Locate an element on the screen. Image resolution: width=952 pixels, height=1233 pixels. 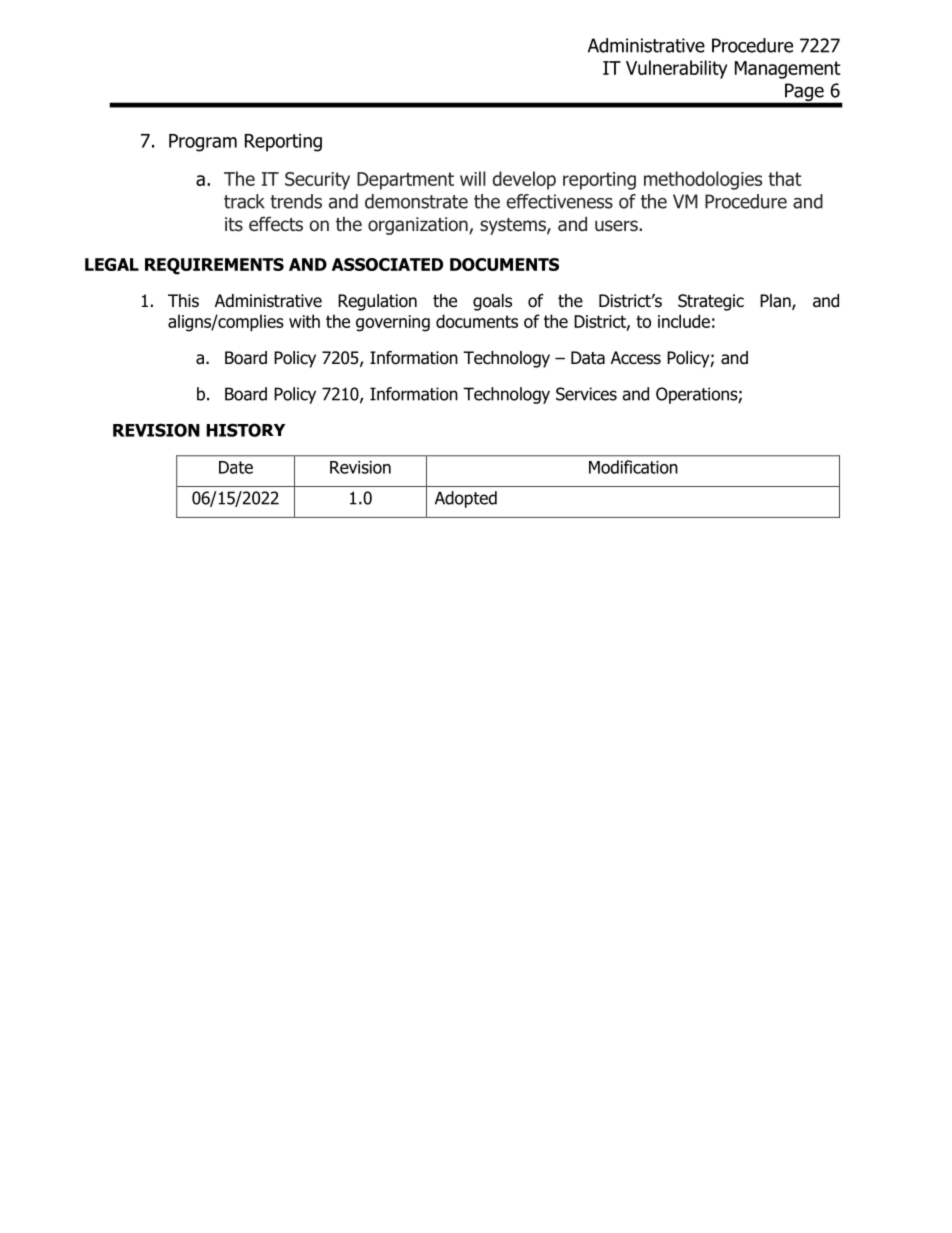
with is located at coordinates (304, 321).
